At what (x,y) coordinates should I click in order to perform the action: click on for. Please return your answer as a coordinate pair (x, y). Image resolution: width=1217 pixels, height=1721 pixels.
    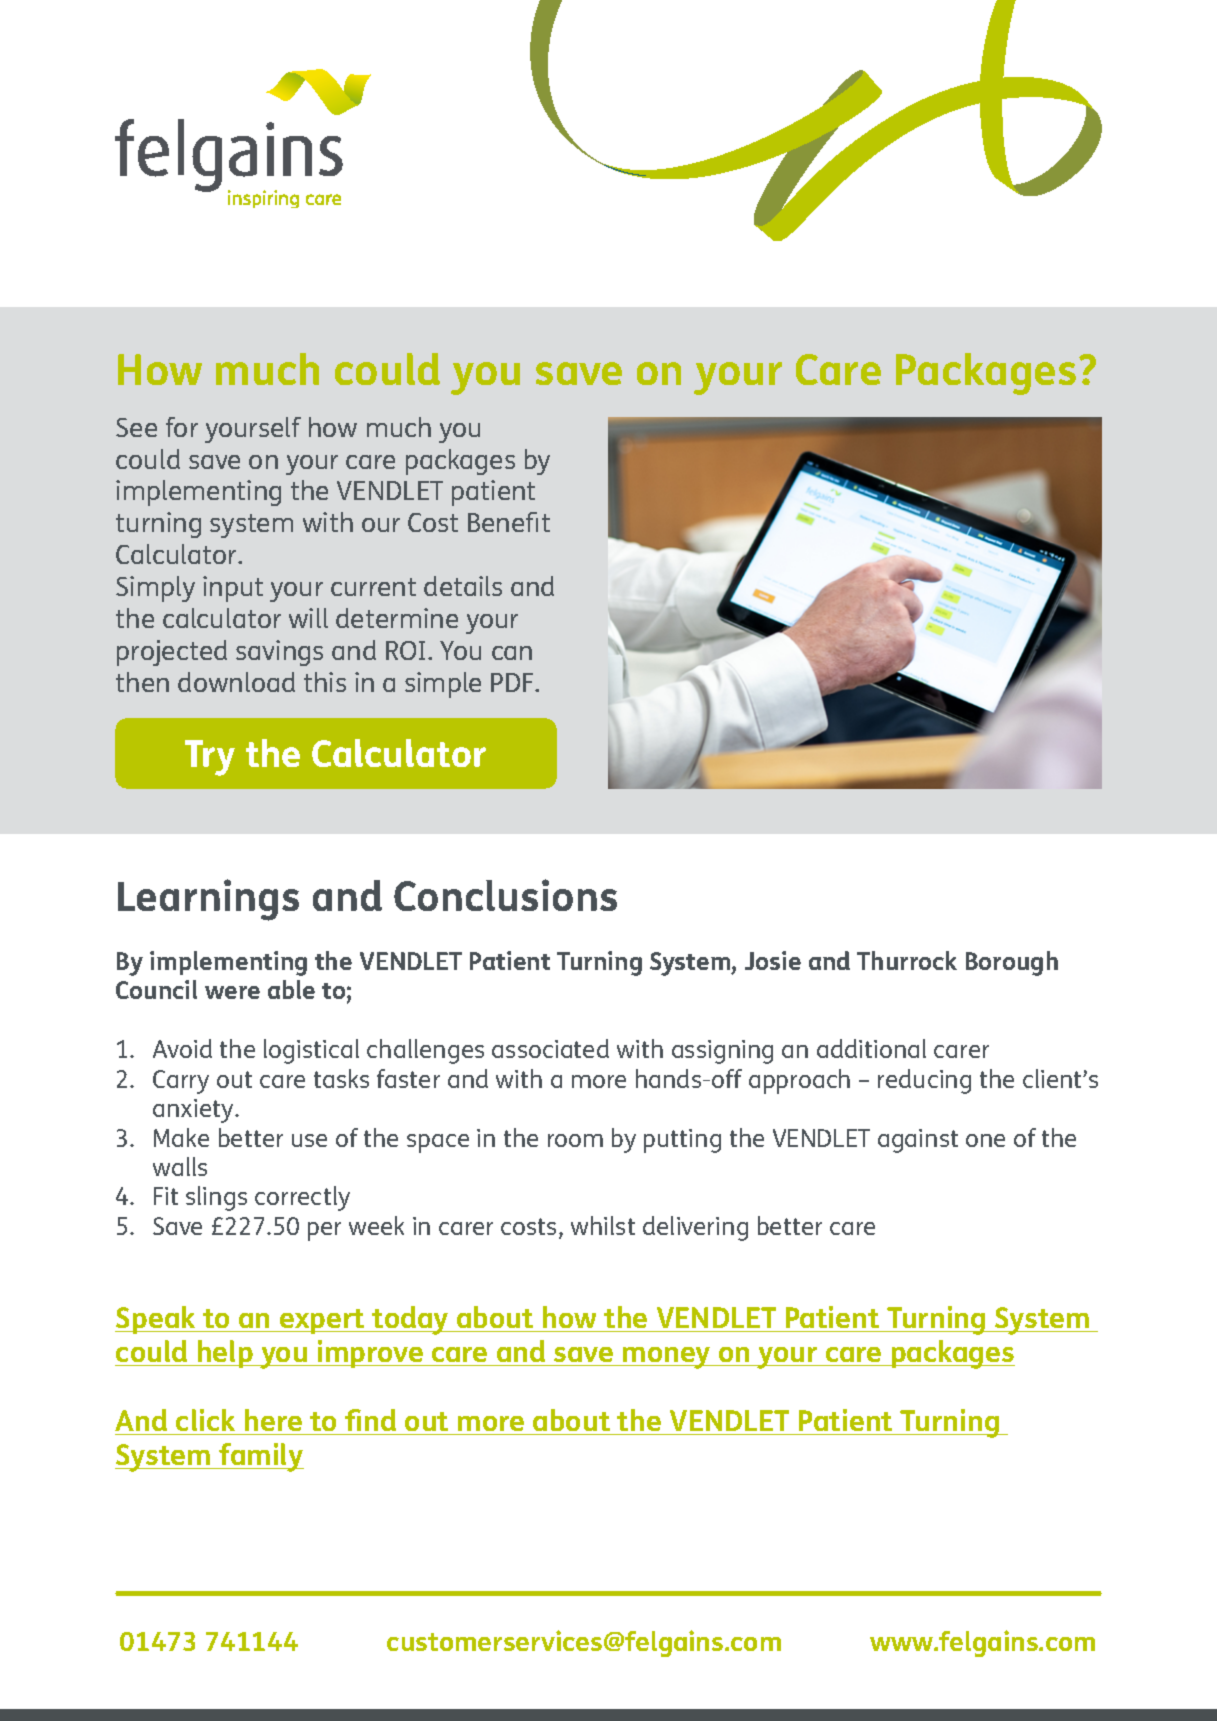
    Looking at the image, I should click on (182, 427).
